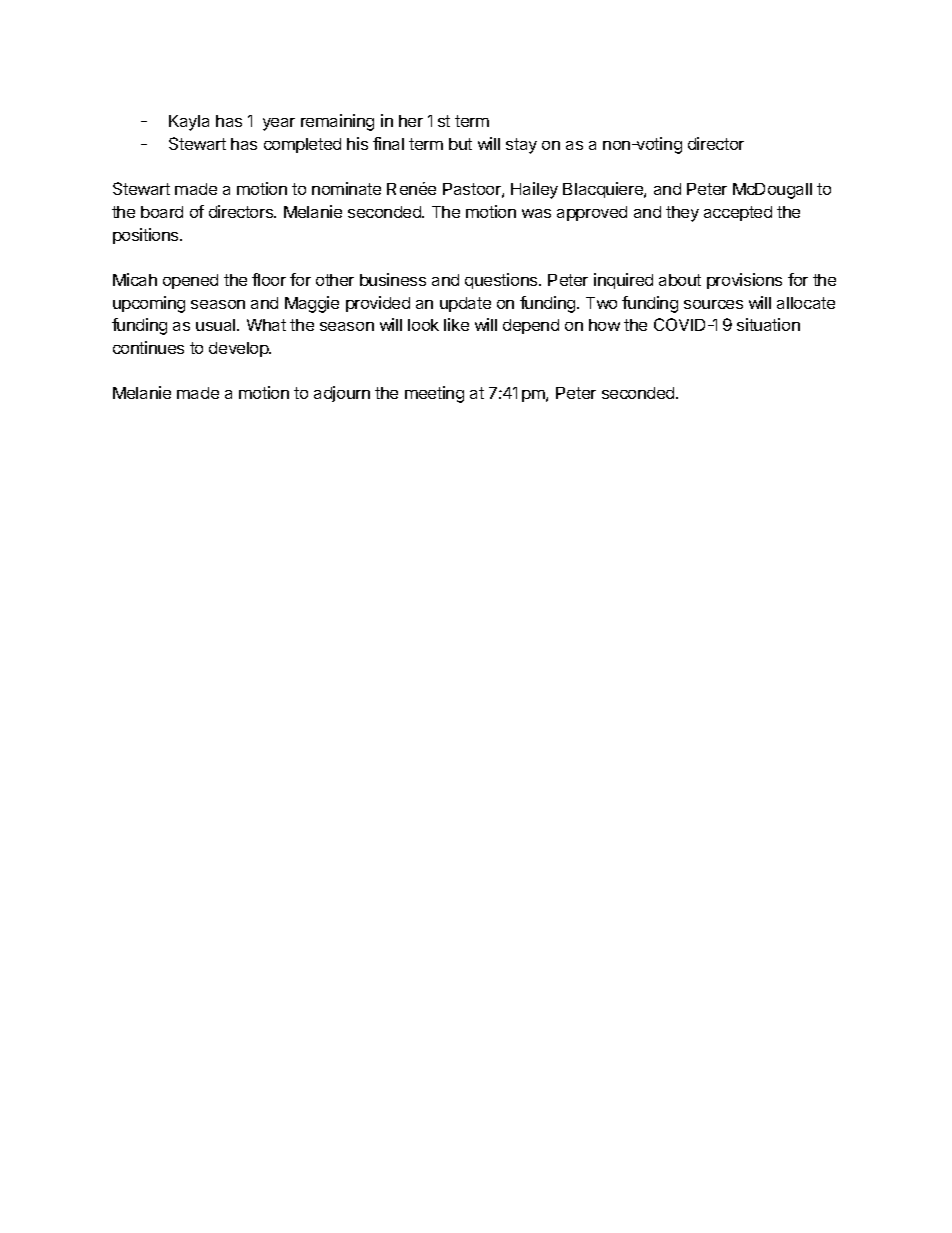 This page has width=952, height=1233. Describe the element at coordinates (190, 281) in the page. I see `opened` at that location.
